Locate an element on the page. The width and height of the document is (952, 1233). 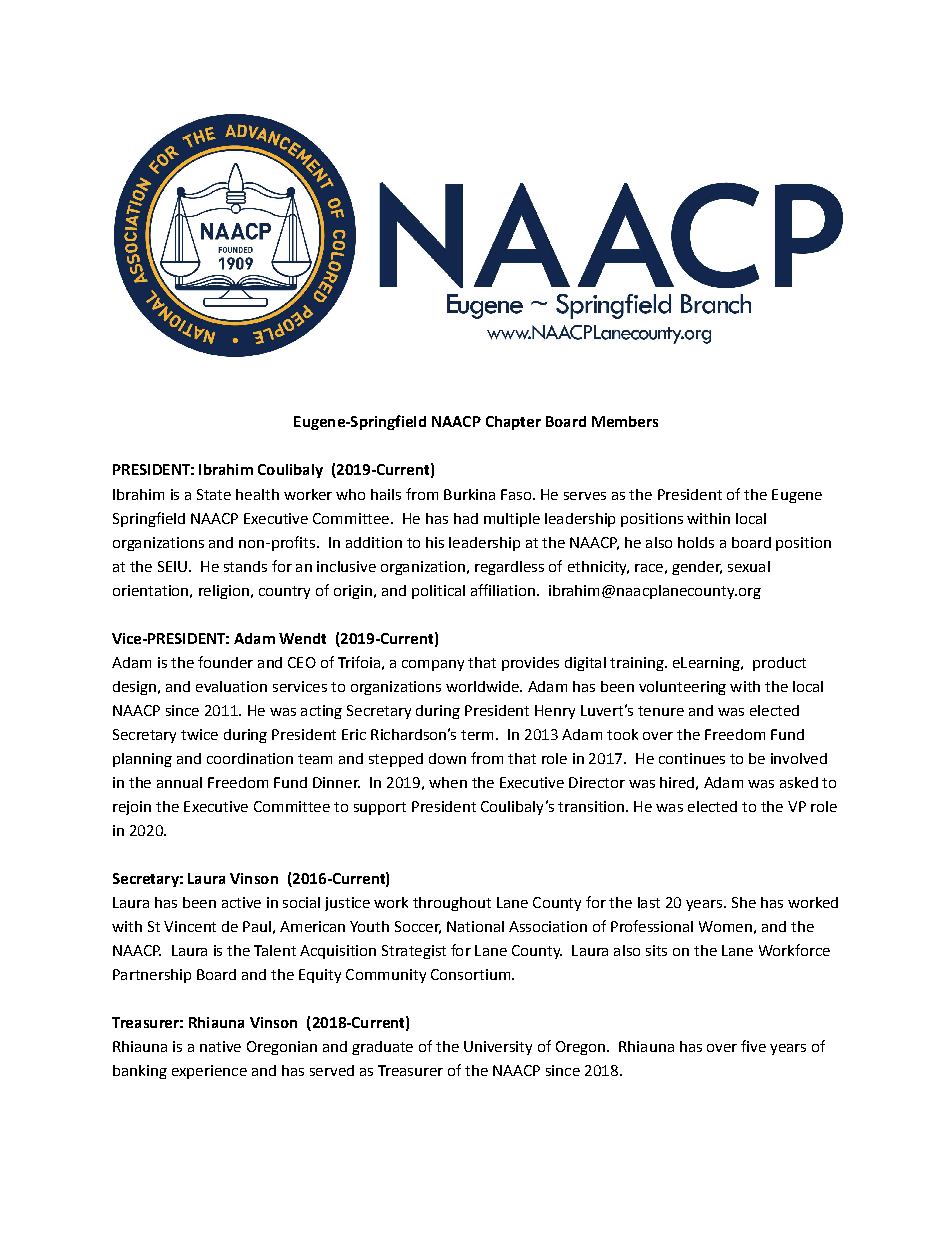
twice is located at coordinates (199, 734).
